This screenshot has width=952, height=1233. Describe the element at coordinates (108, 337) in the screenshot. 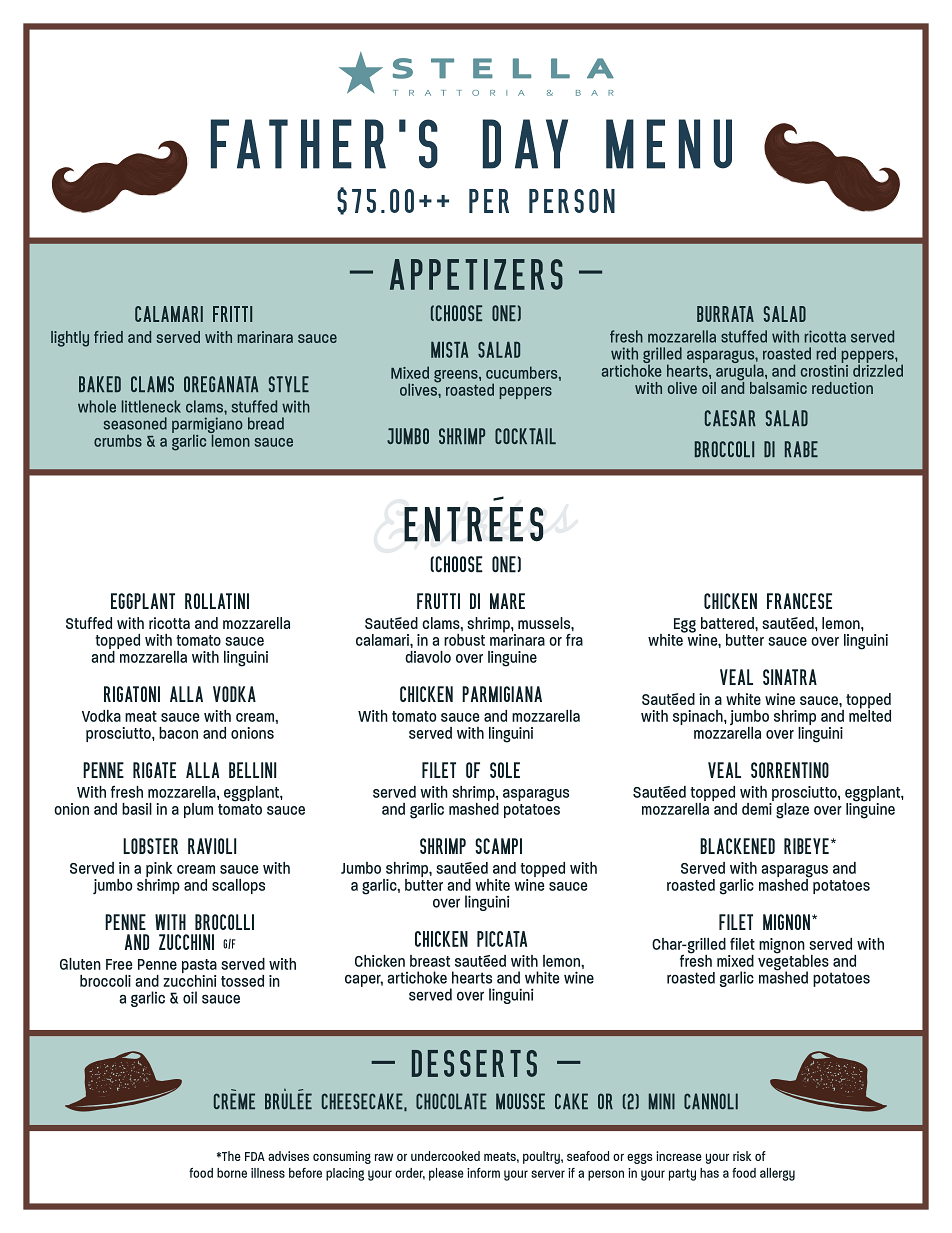

I see `fried` at that location.
